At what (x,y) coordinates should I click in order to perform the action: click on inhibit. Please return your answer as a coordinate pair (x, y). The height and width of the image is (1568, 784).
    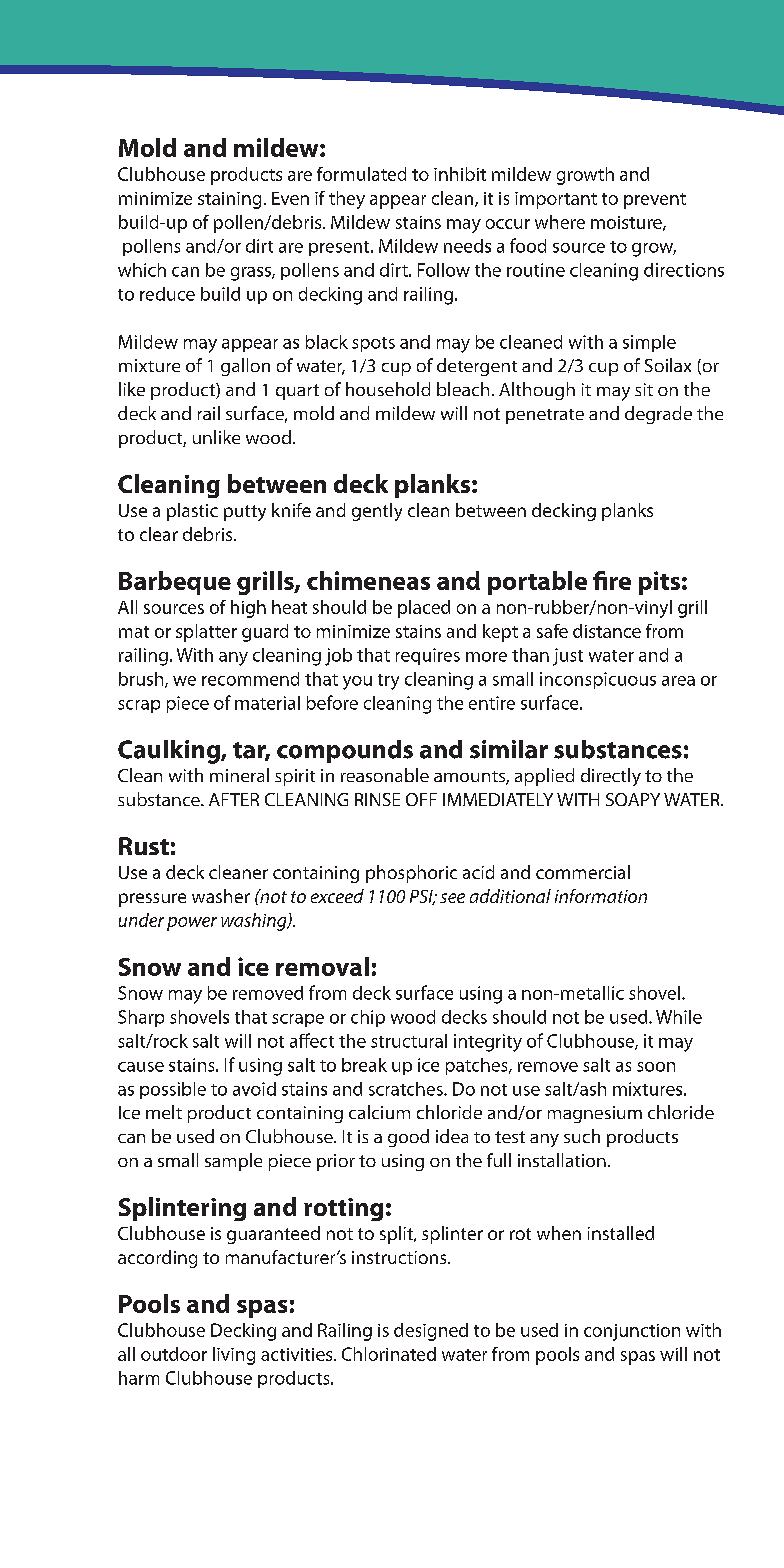
    Looking at the image, I should click on (460, 174).
